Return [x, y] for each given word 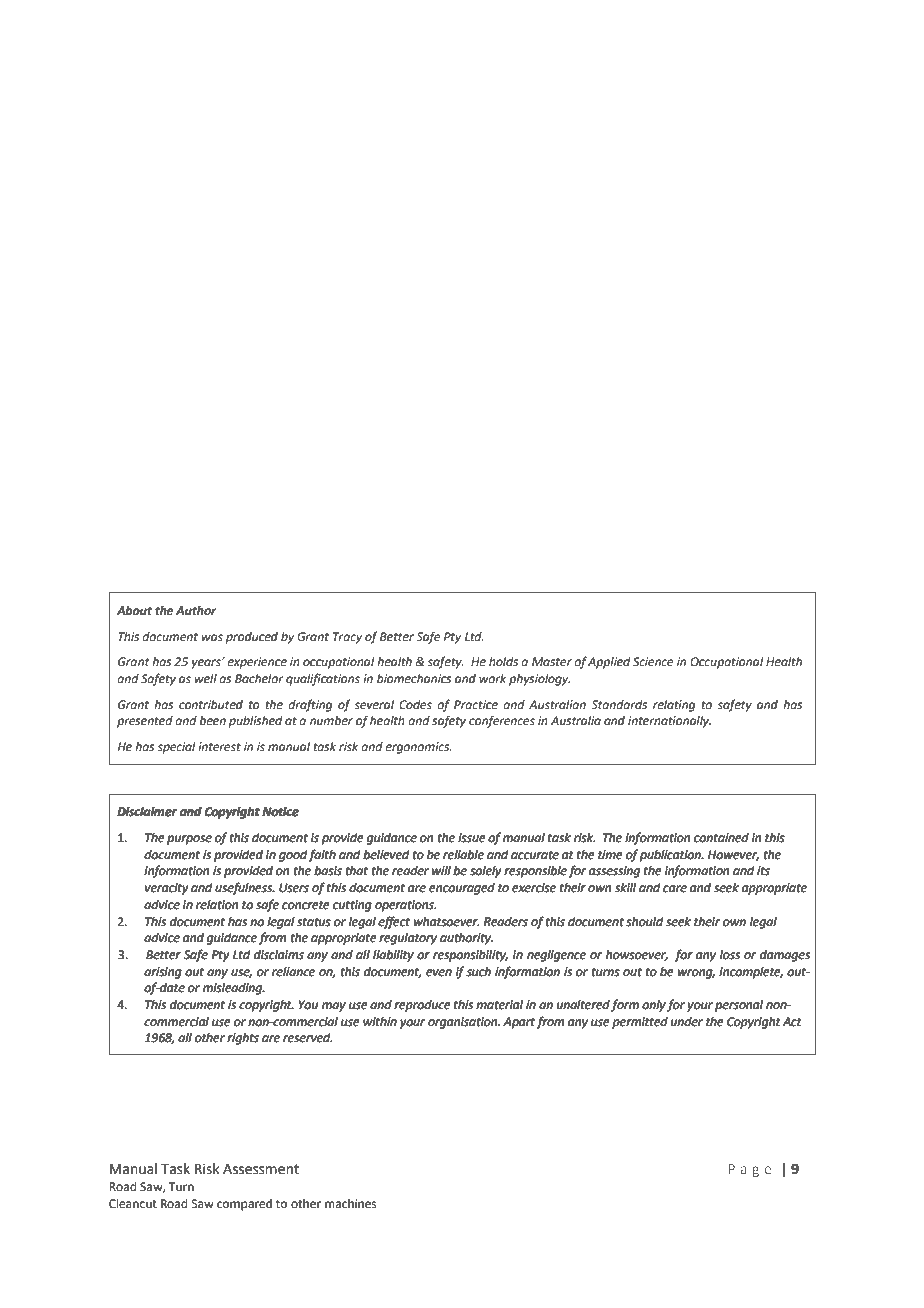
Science [653, 662]
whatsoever [446, 921]
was [212, 638]
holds [503, 662]
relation [217, 904]
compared [244, 1205]
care [675, 888]
